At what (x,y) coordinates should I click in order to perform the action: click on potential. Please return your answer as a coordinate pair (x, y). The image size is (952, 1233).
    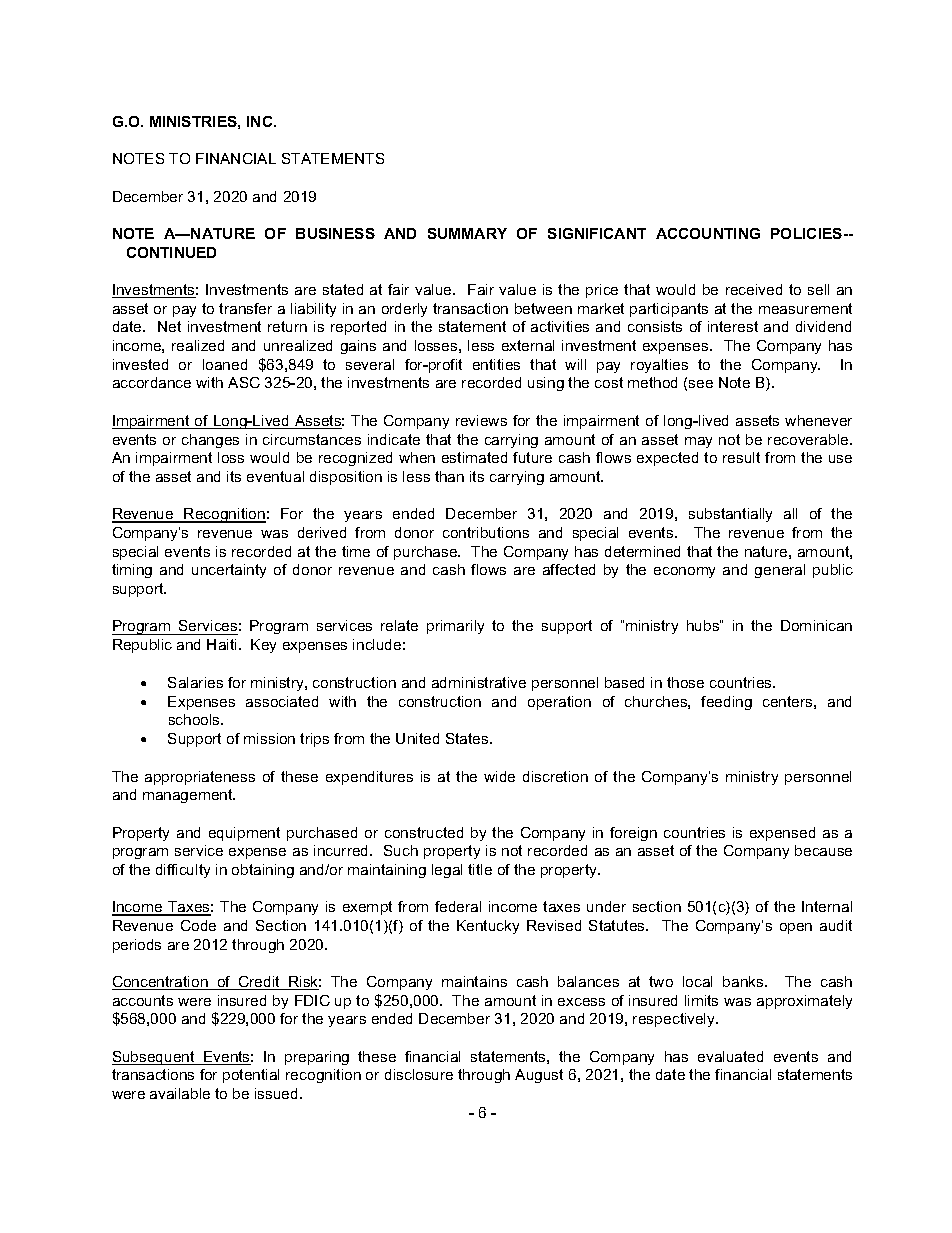
    Looking at the image, I should click on (251, 1076).
